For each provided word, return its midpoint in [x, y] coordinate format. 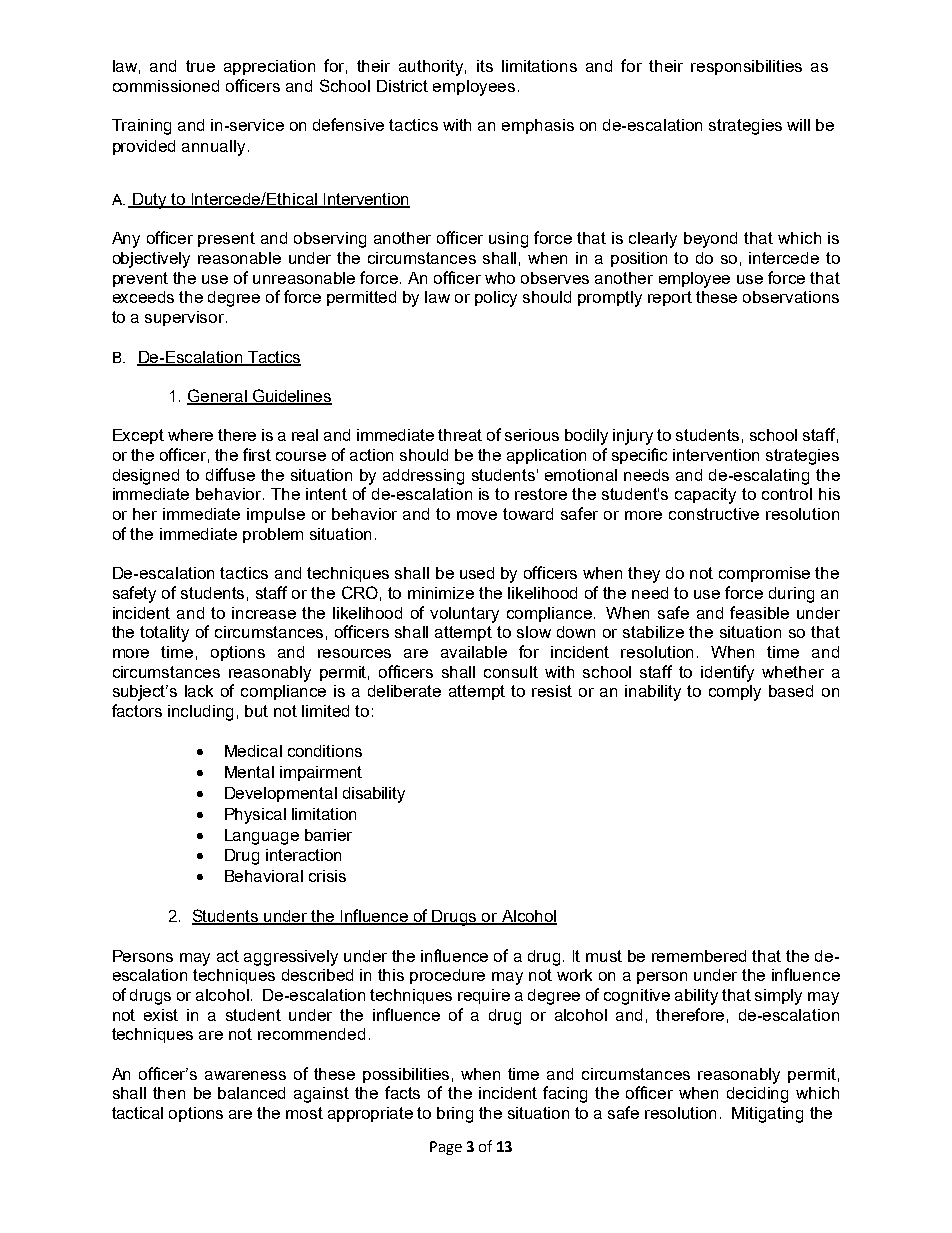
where [190, 435]
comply [735, 693]
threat [460, 435]
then [169, 1093]
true [200, 66]
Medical [253, 751]
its [485, 66]
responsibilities [746, 67]
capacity [705, 496]
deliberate [404, 691]
